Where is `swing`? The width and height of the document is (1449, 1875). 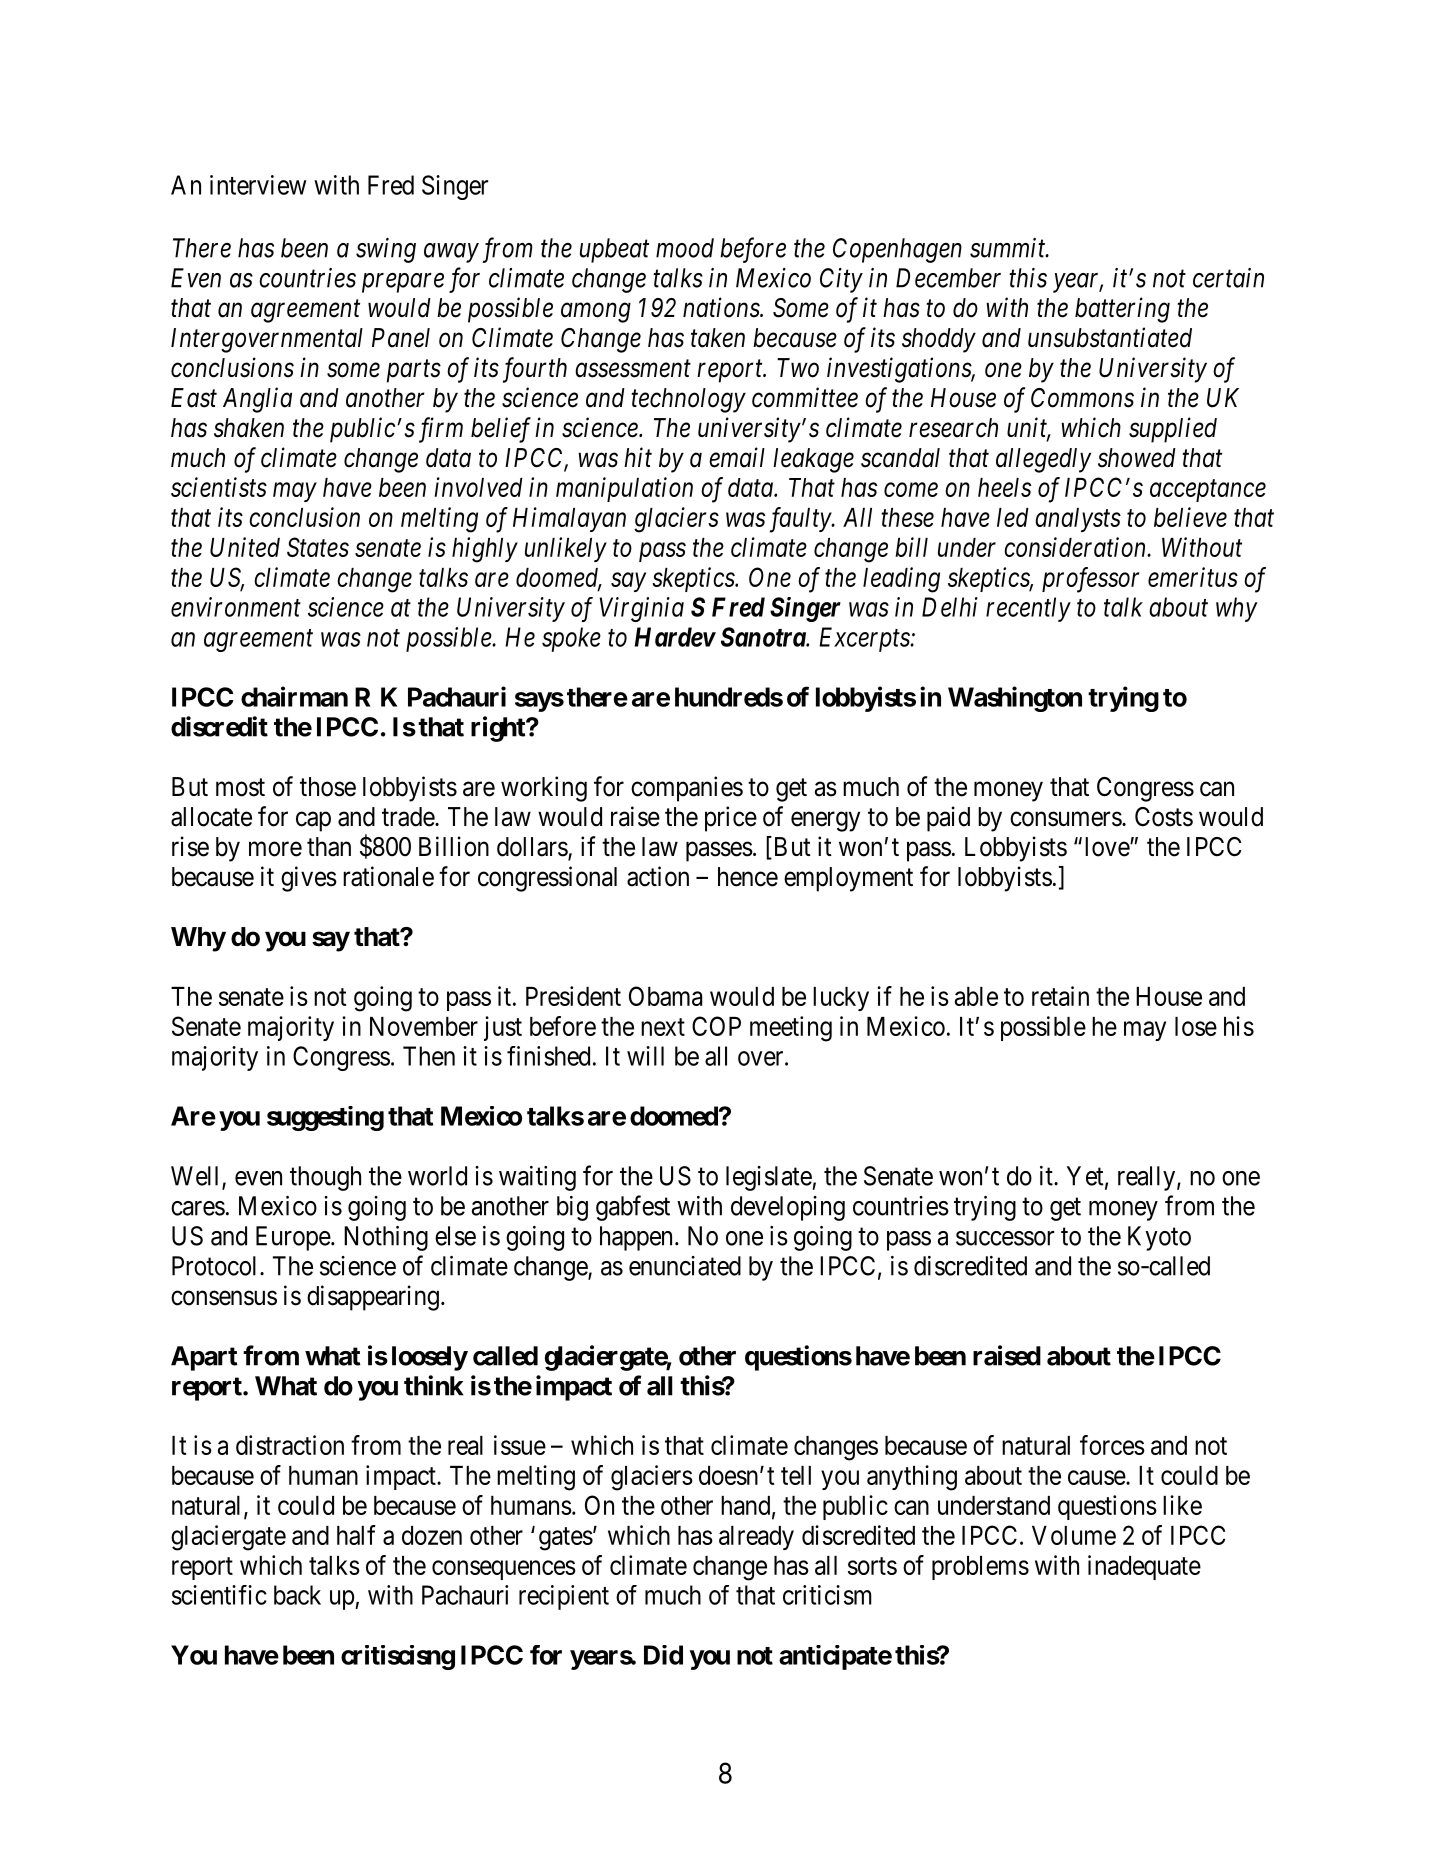 swing is located at coordinates (386, 250).
